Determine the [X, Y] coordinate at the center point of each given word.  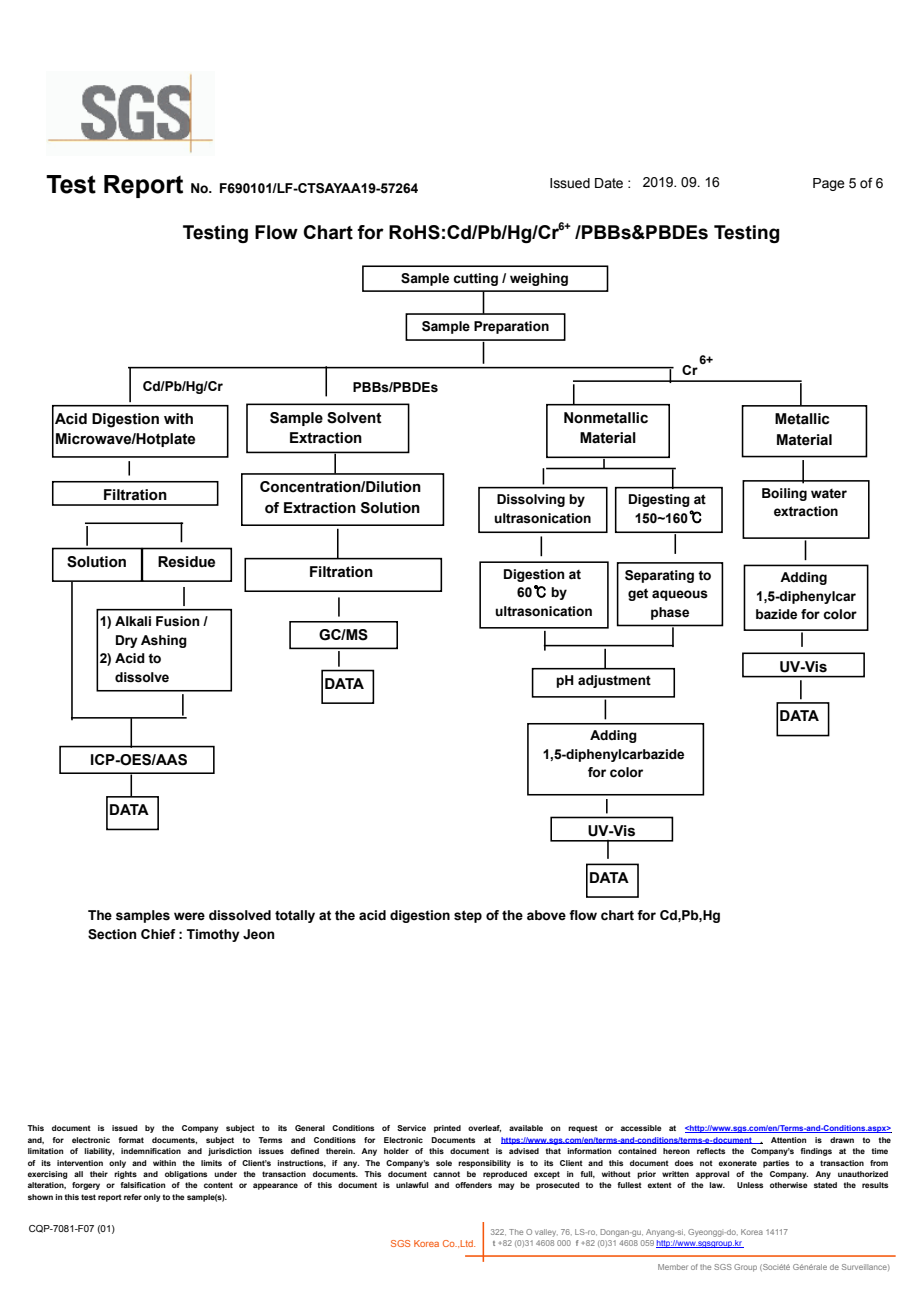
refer [133, 1197]
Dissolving [531, 500]
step [468, 916]
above [546, 915]
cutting [475, 279]
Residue [186, 562]
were [189, 916]
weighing [539, 279]
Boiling [784, 494]
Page [829, 184]
